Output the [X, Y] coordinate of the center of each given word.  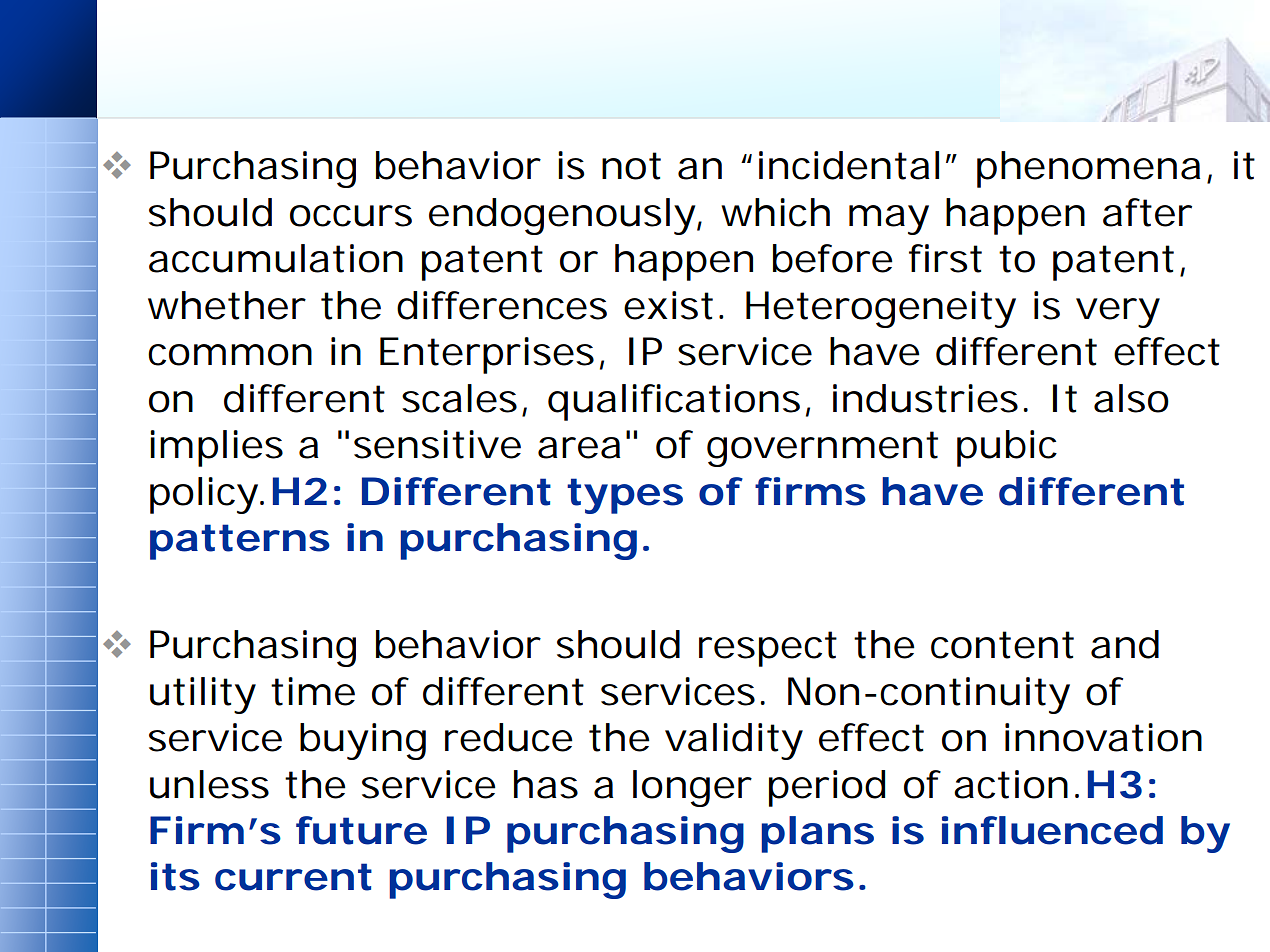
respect [768, 649]
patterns [240, 542]
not [631, 166]
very [1118, 313]
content [1002, 645]
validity [734, 741]
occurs [351, 216]
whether [227, 305]
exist [673, 305]
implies [216, 448]
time [313, 691]
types [625, 496]
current [293, 877]
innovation [1103, 737]
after [1147, 212]
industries [930, 398]
